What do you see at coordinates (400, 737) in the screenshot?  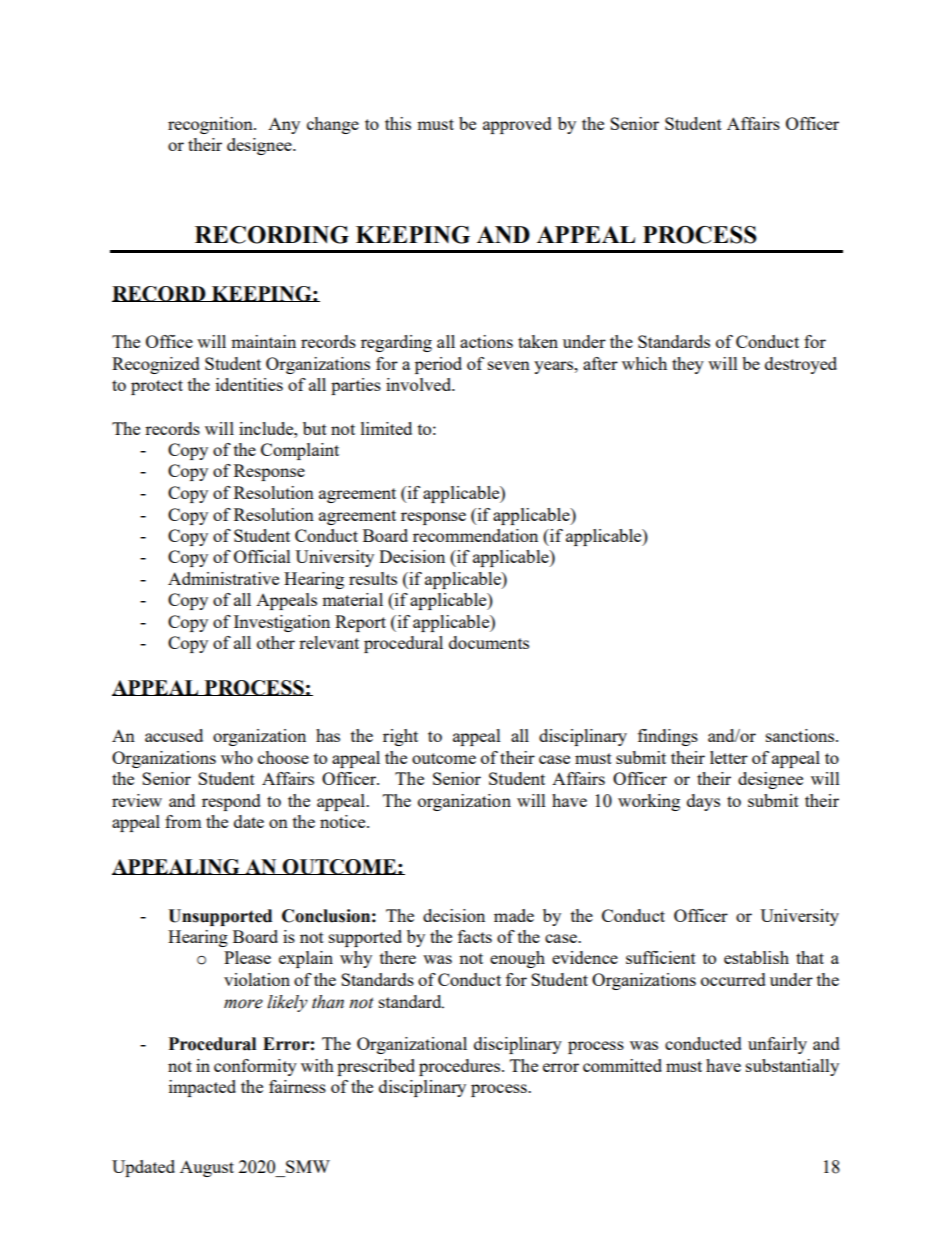 I see `right` at bounding box center [400, 737].
